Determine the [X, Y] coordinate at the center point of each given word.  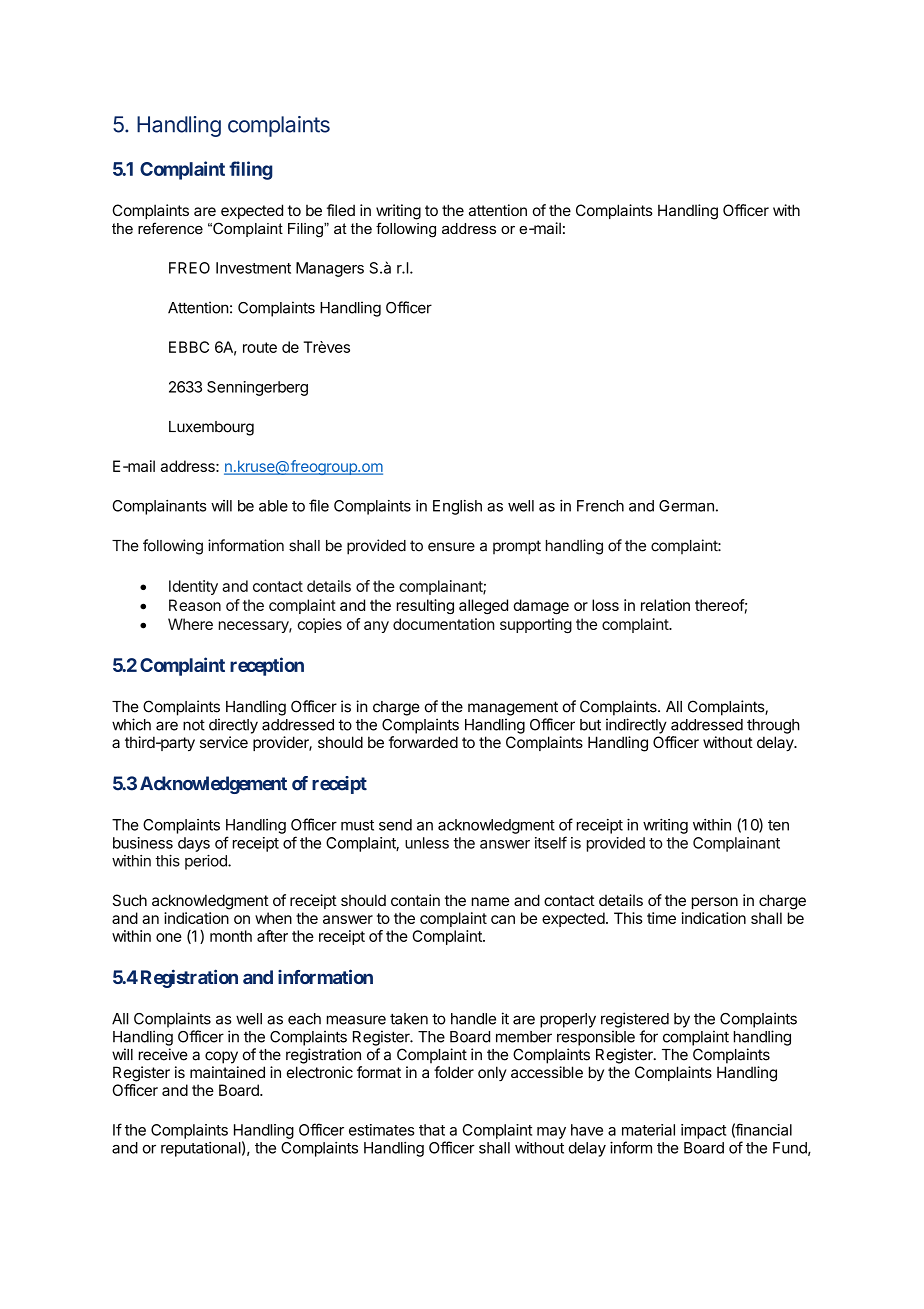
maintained [227, 1072]
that [432, 1130]
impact [703, 1131]
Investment [253, 268]
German [686, 506]
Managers [330, 269]
